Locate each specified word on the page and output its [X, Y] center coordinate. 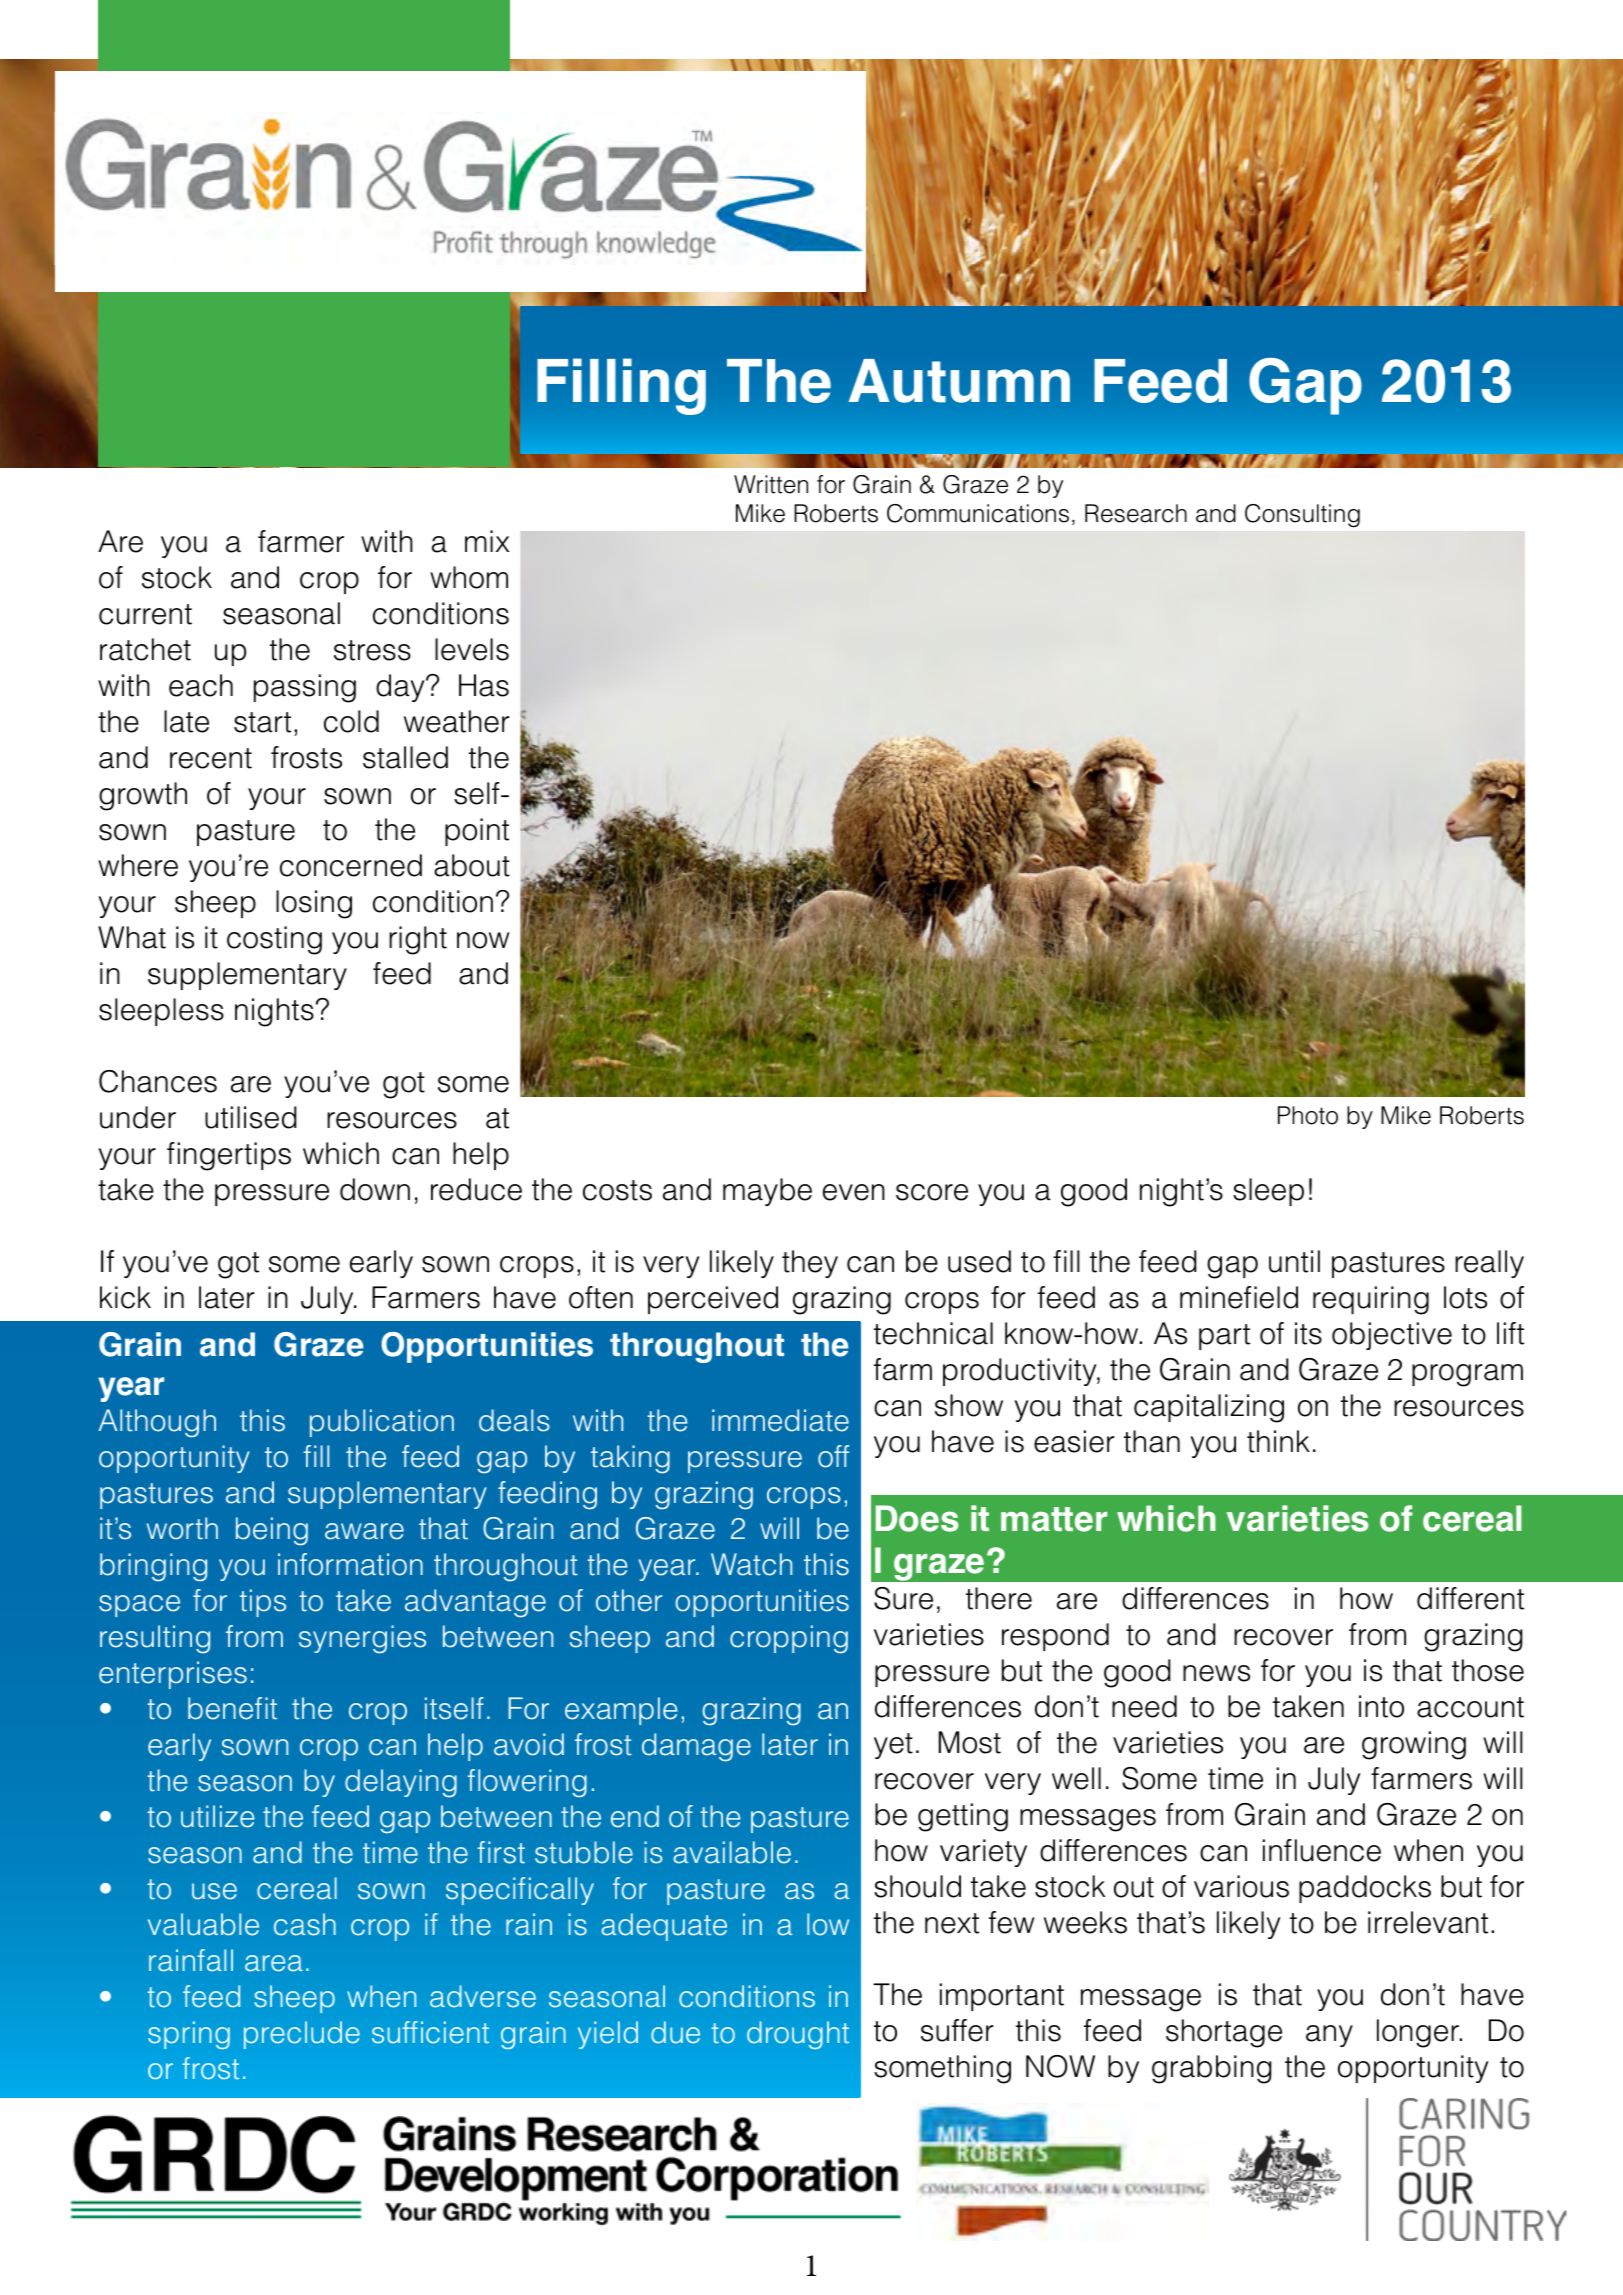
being [272, 1531]
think [1278, 1441]
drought [798, 2035]
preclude [302, 2035]
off [833, 1456]
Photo [1308, 1115]
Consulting [1302, 515]
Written [771, 484]
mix [487, 541]
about [472, 865]
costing [274, 940]
